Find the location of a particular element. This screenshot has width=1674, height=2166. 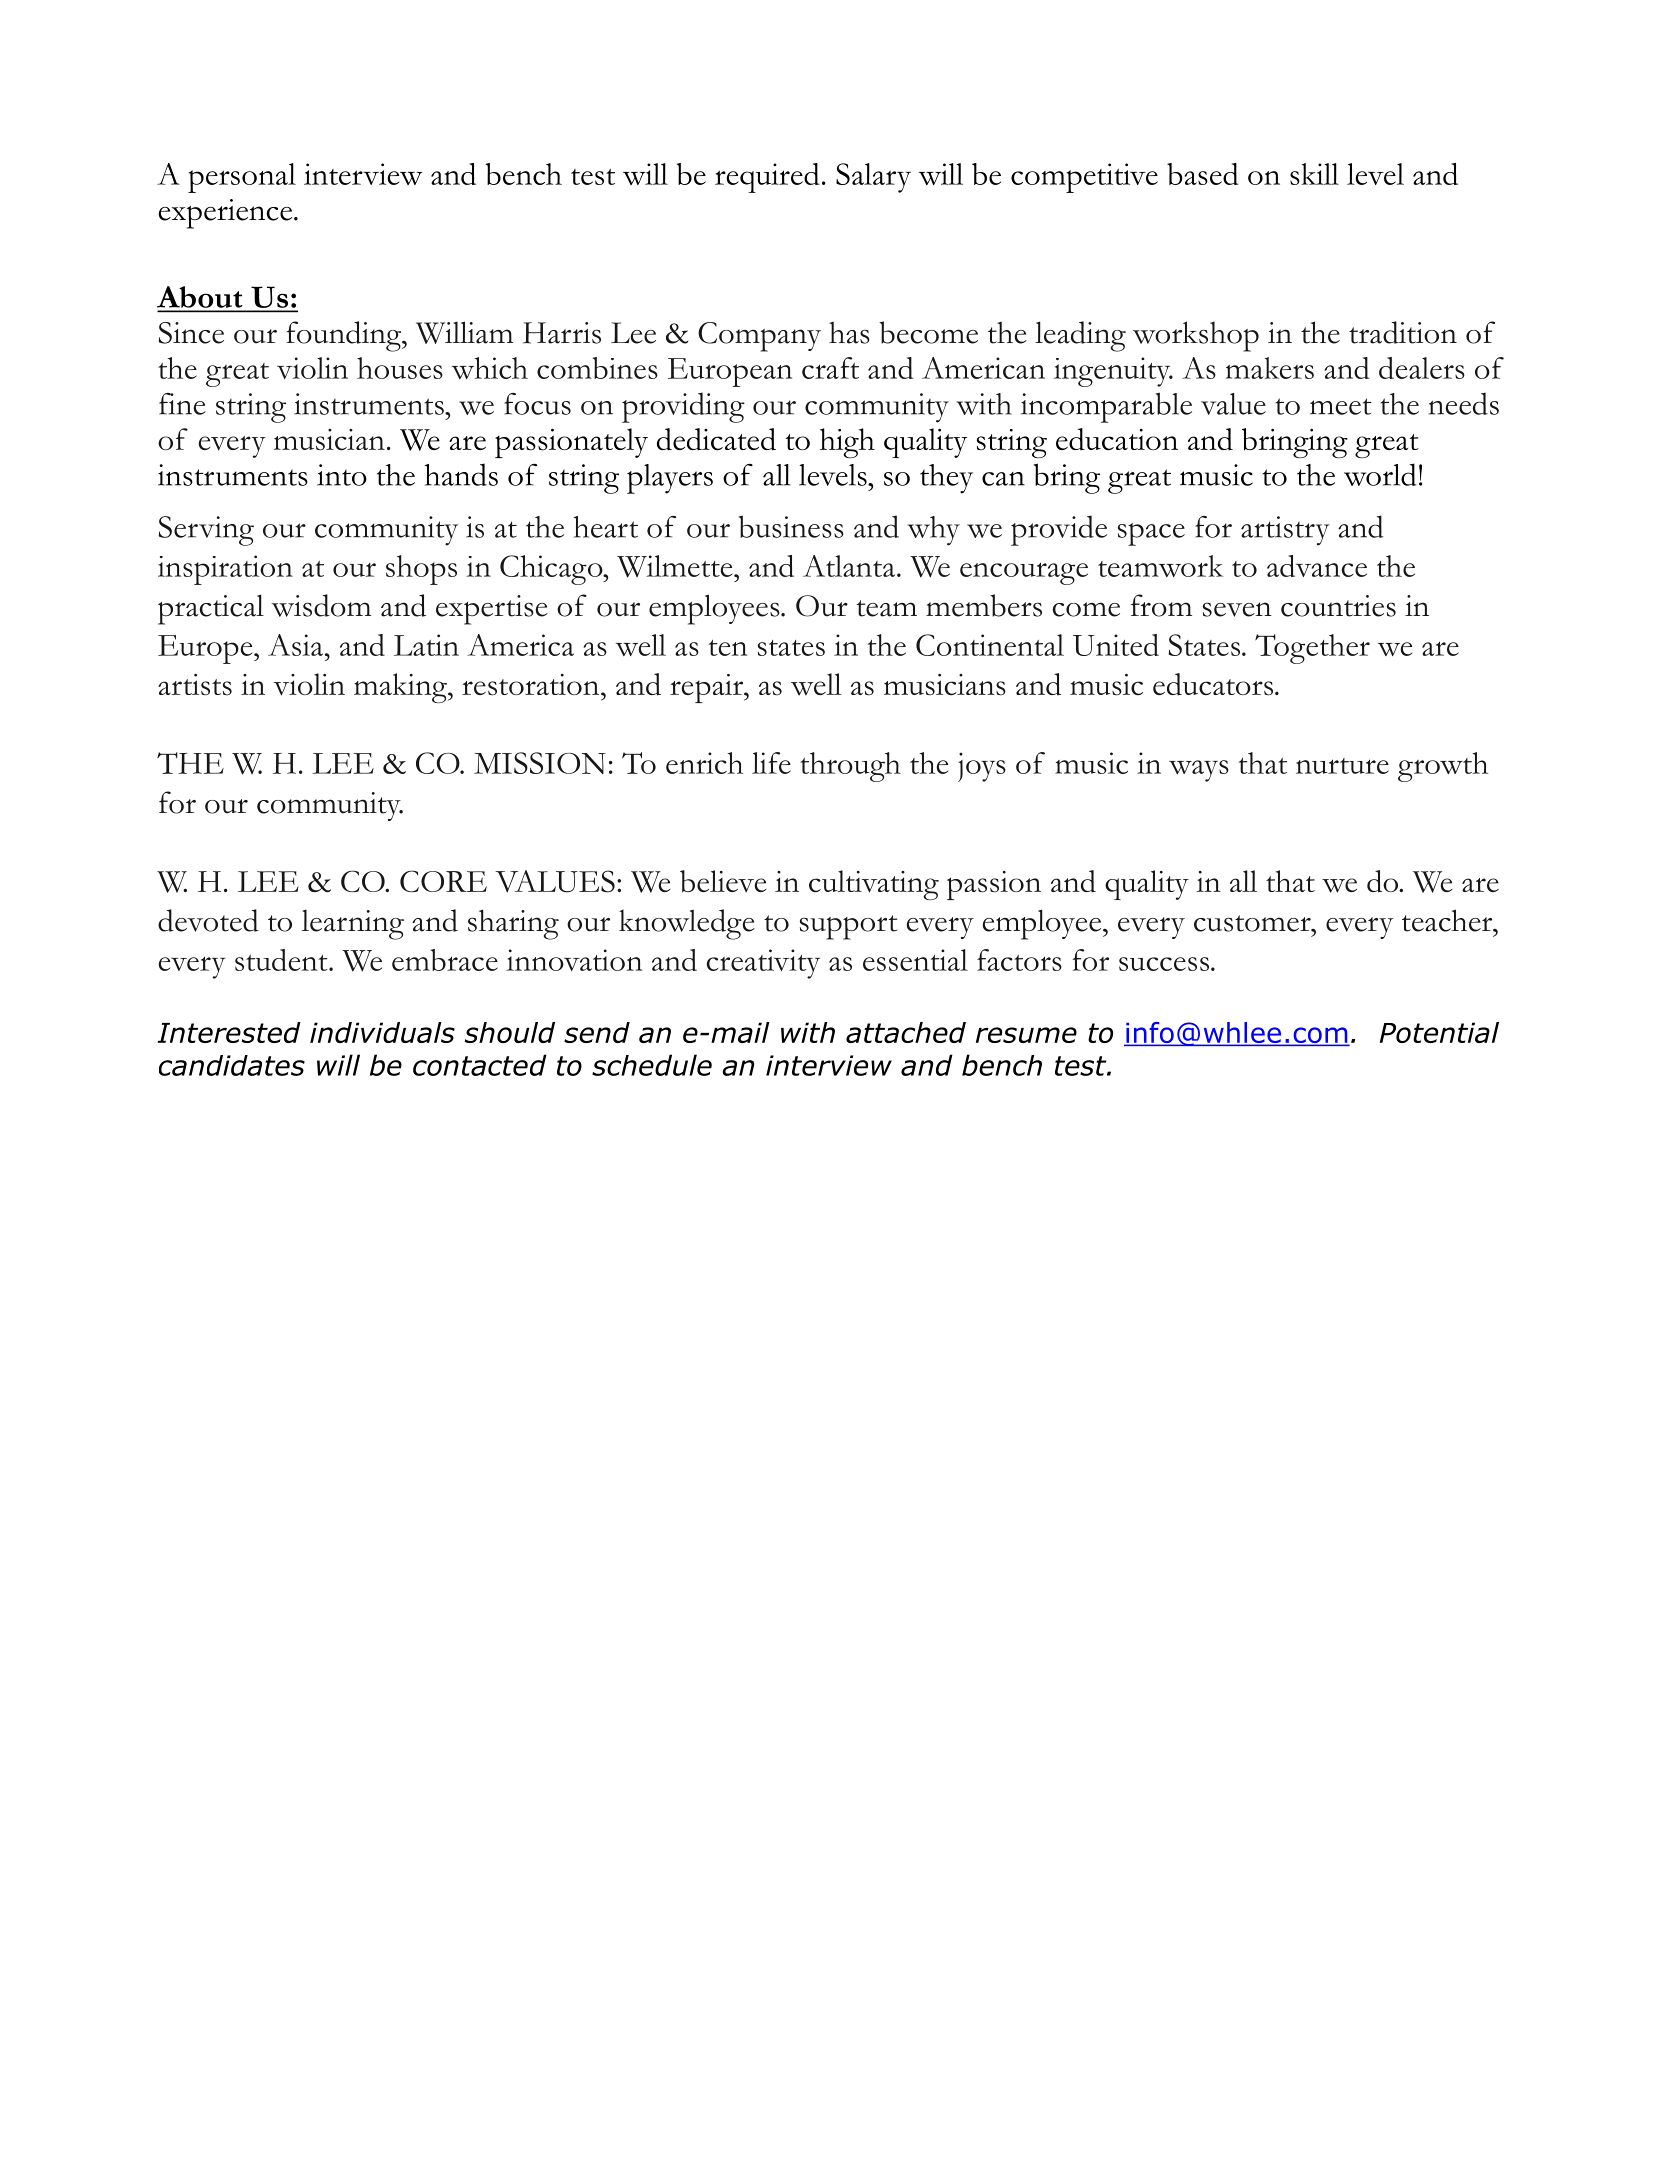

customer is located at coordinates (1253, 923).
